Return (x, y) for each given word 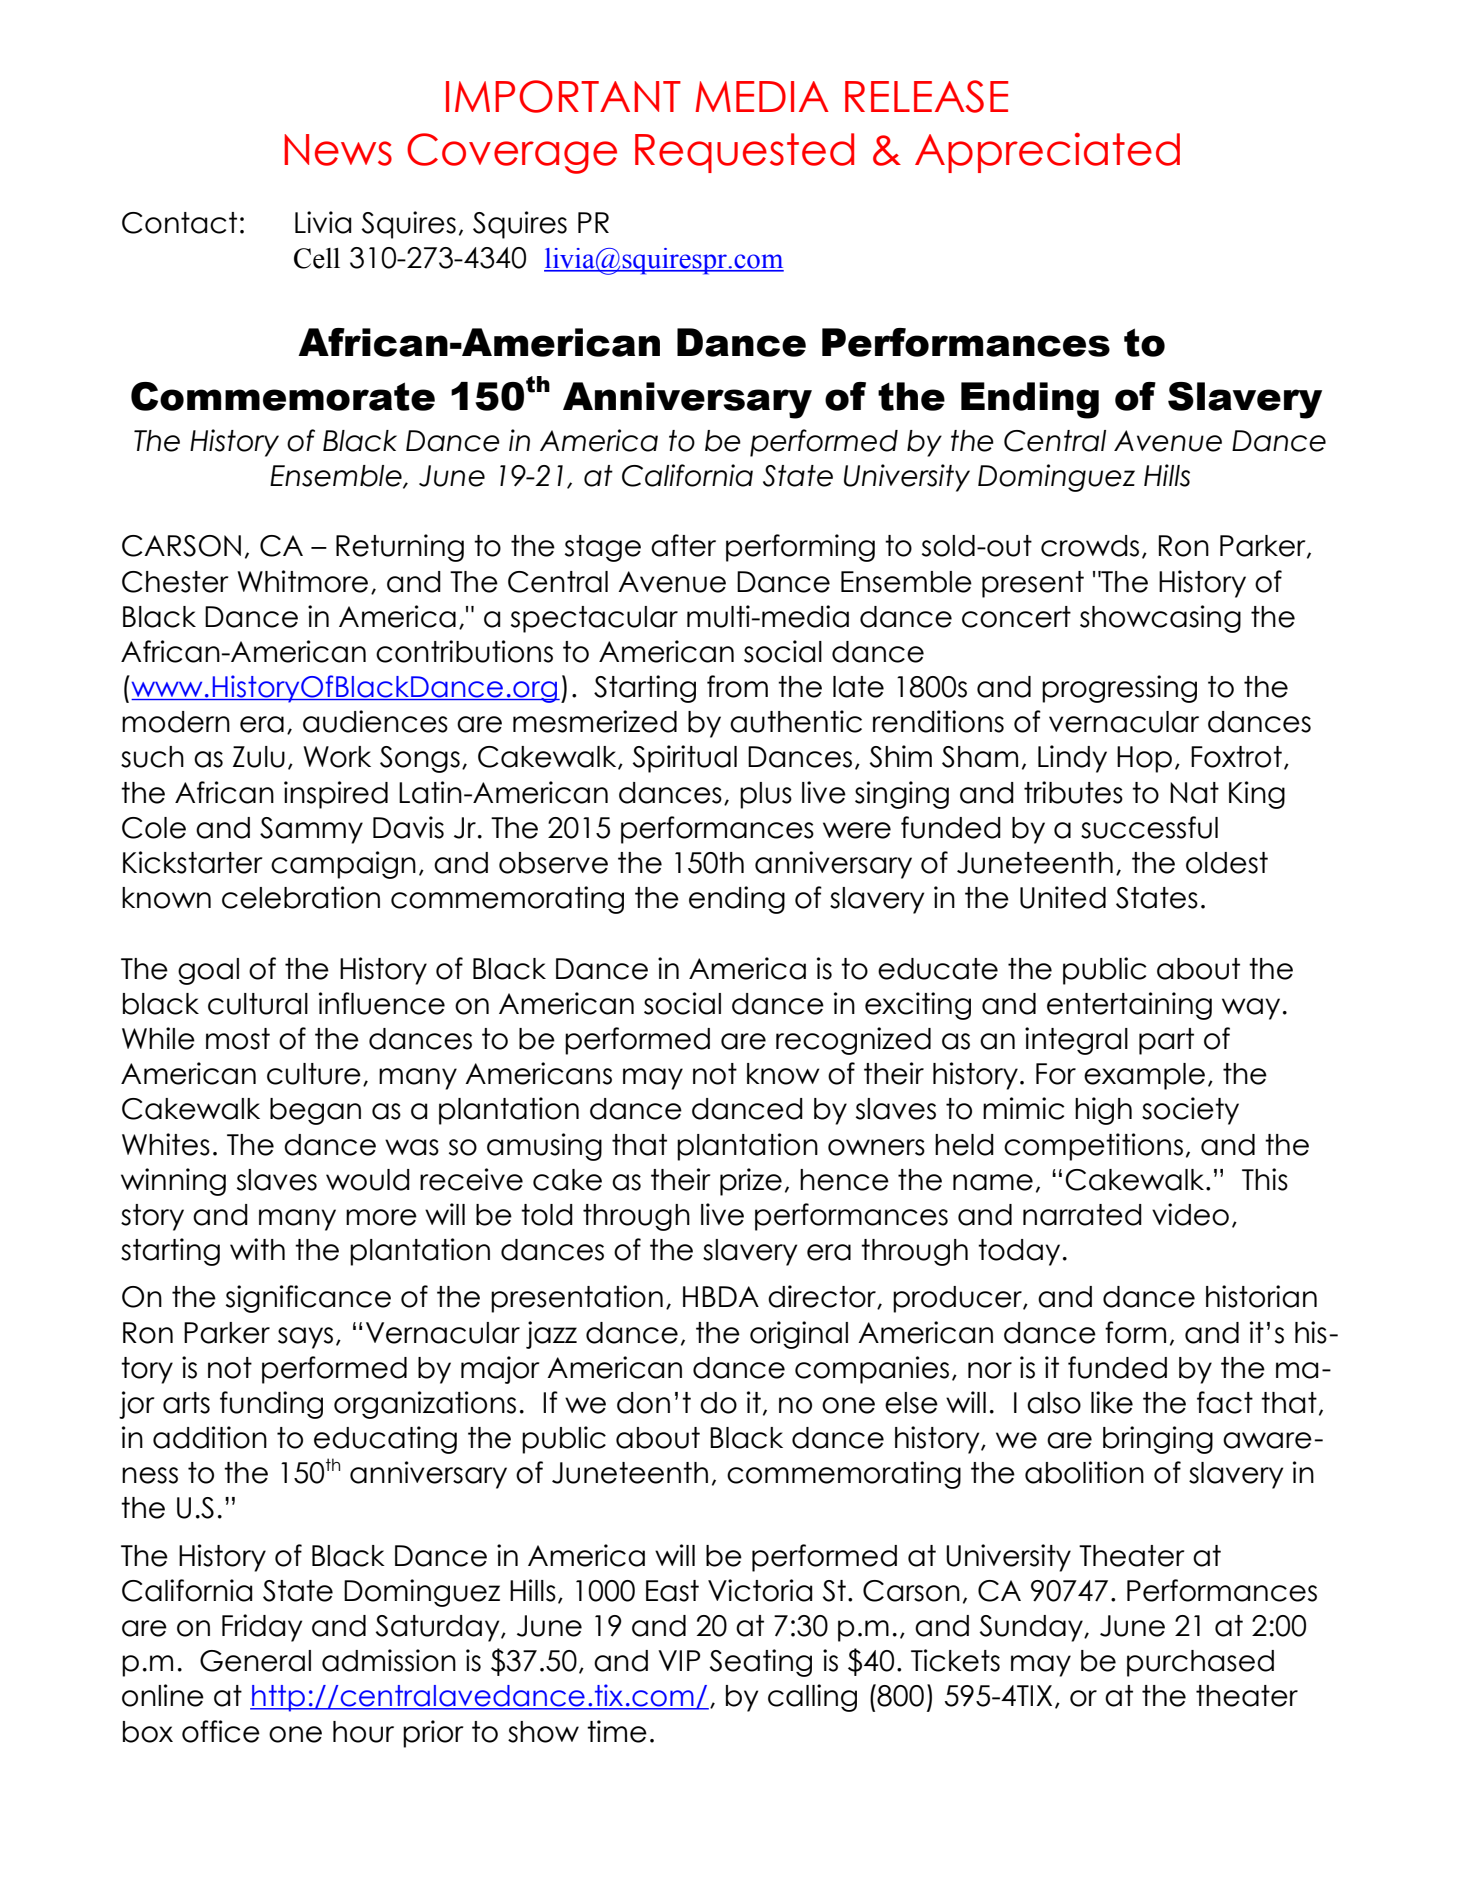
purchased (1200, 1663)
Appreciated (1047, 153)
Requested (744, 153)
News (338, 150)
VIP (679, 1660)
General (255, 1661)
